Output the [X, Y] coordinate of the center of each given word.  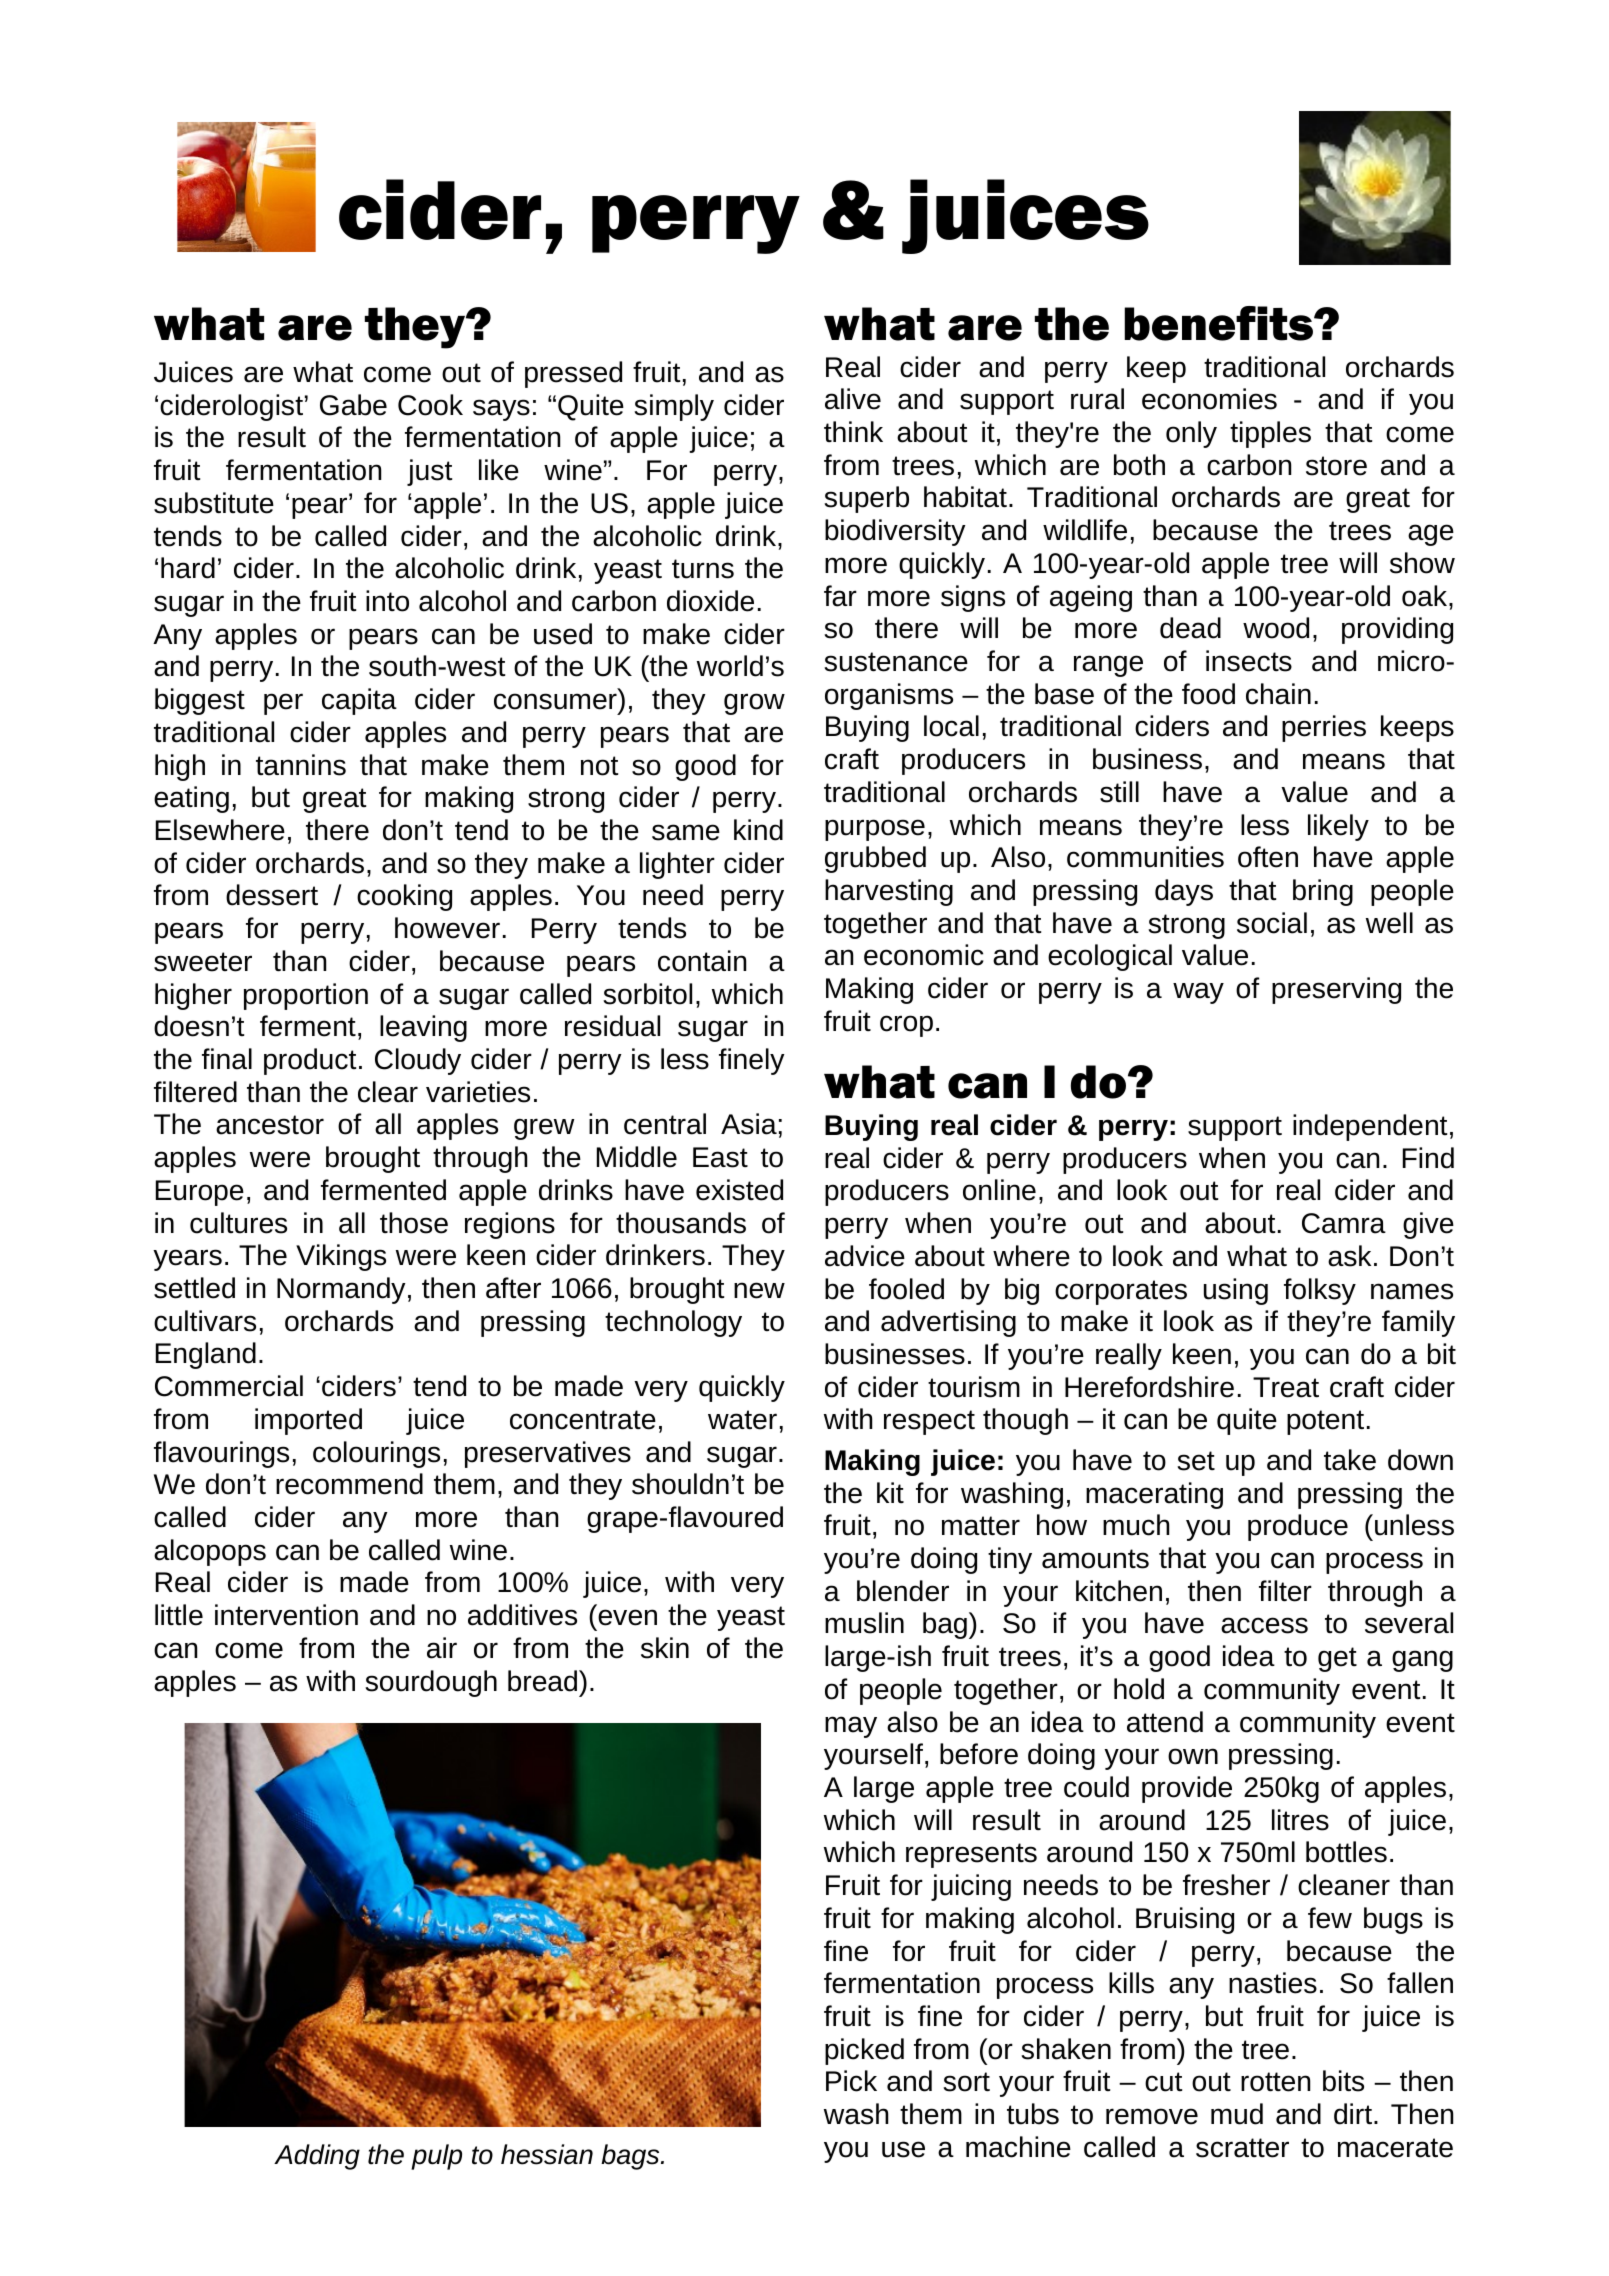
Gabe [353, 405]
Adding [317, 2157]
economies [1209, 399]
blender [903, 1591]
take [1350, 1460]
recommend [349, 1484]
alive [853, 399]
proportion [306, 996]
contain [702, 961]
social [1272, 923]
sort [966, 2082]
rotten [1275, 2082]
